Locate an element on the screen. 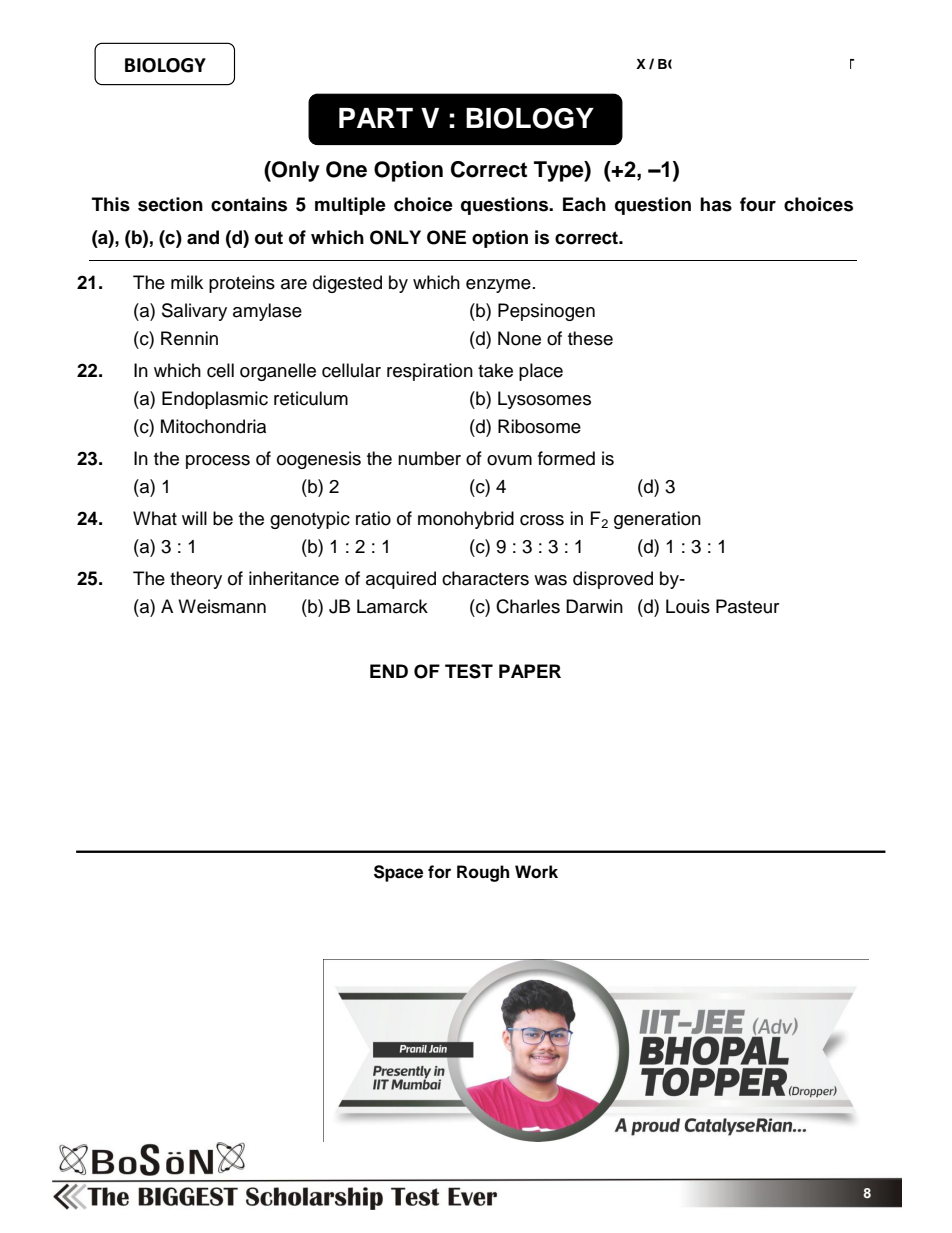  theory is located at coordinates (196, 580).
